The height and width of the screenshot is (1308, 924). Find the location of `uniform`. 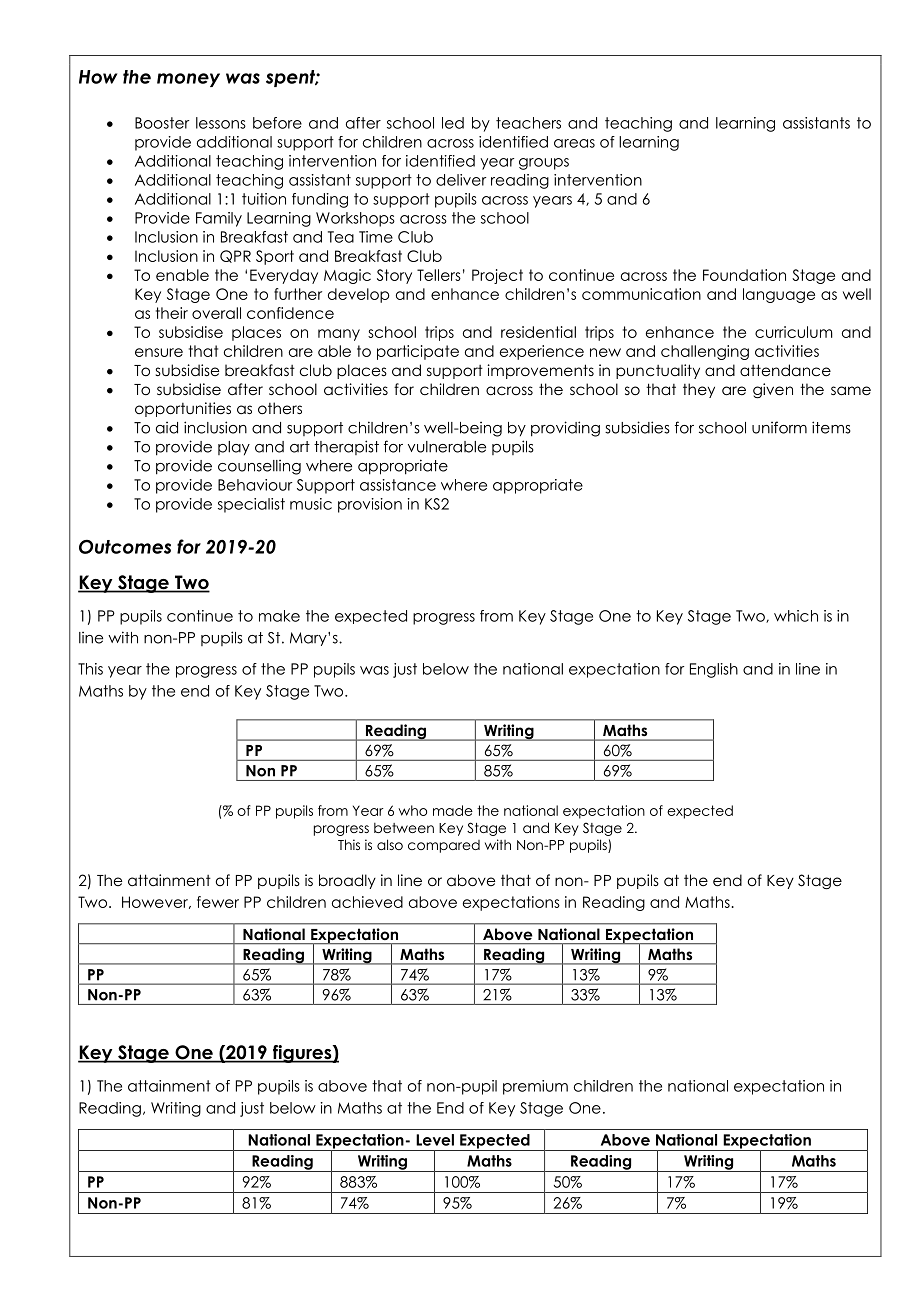

uniform is located at coordinates (779, 427).
